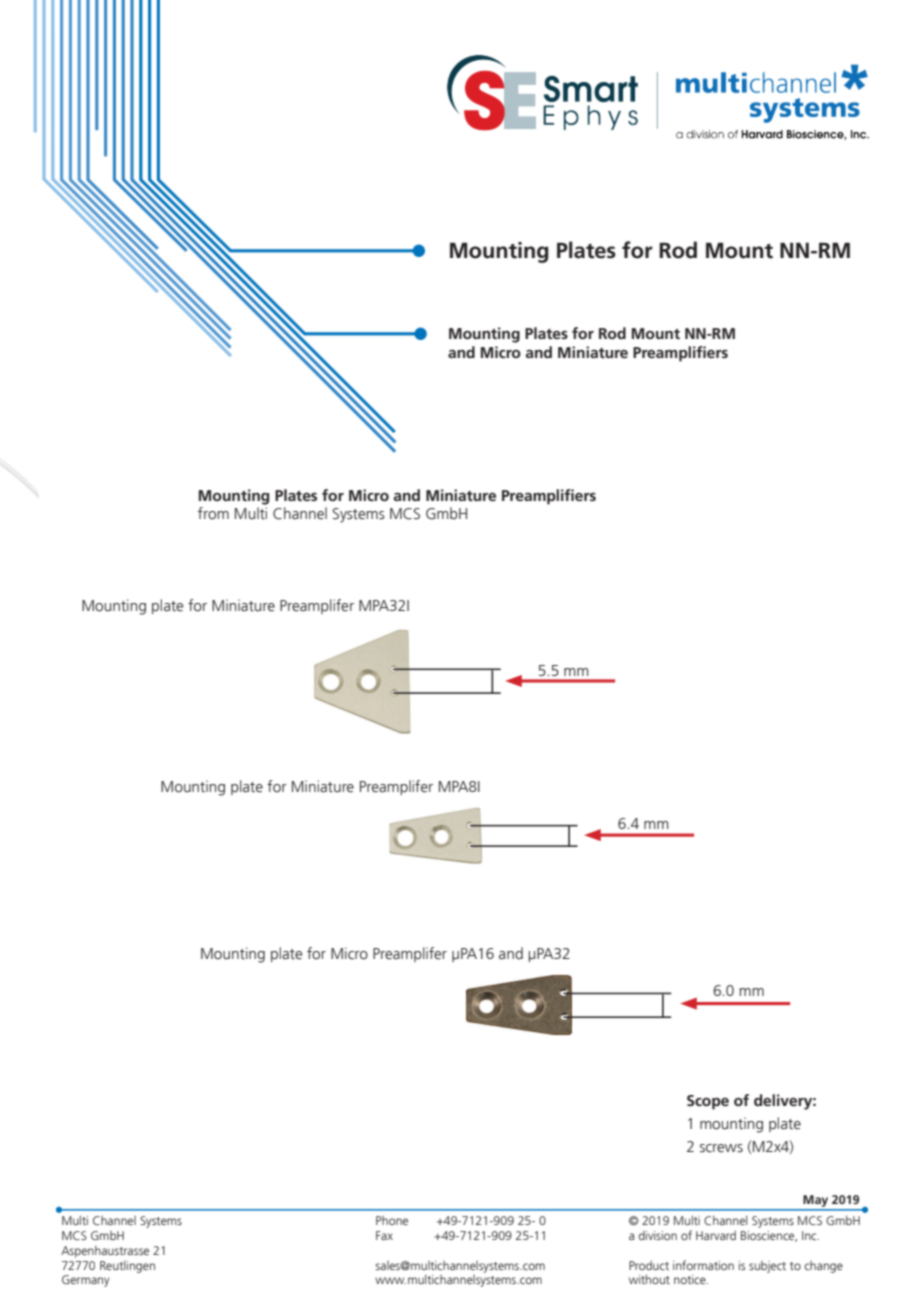 The width and height of the image is (924, 1308). Describe the element at coordinates (86, 1281) in the image. I see `Germany` at that location.
